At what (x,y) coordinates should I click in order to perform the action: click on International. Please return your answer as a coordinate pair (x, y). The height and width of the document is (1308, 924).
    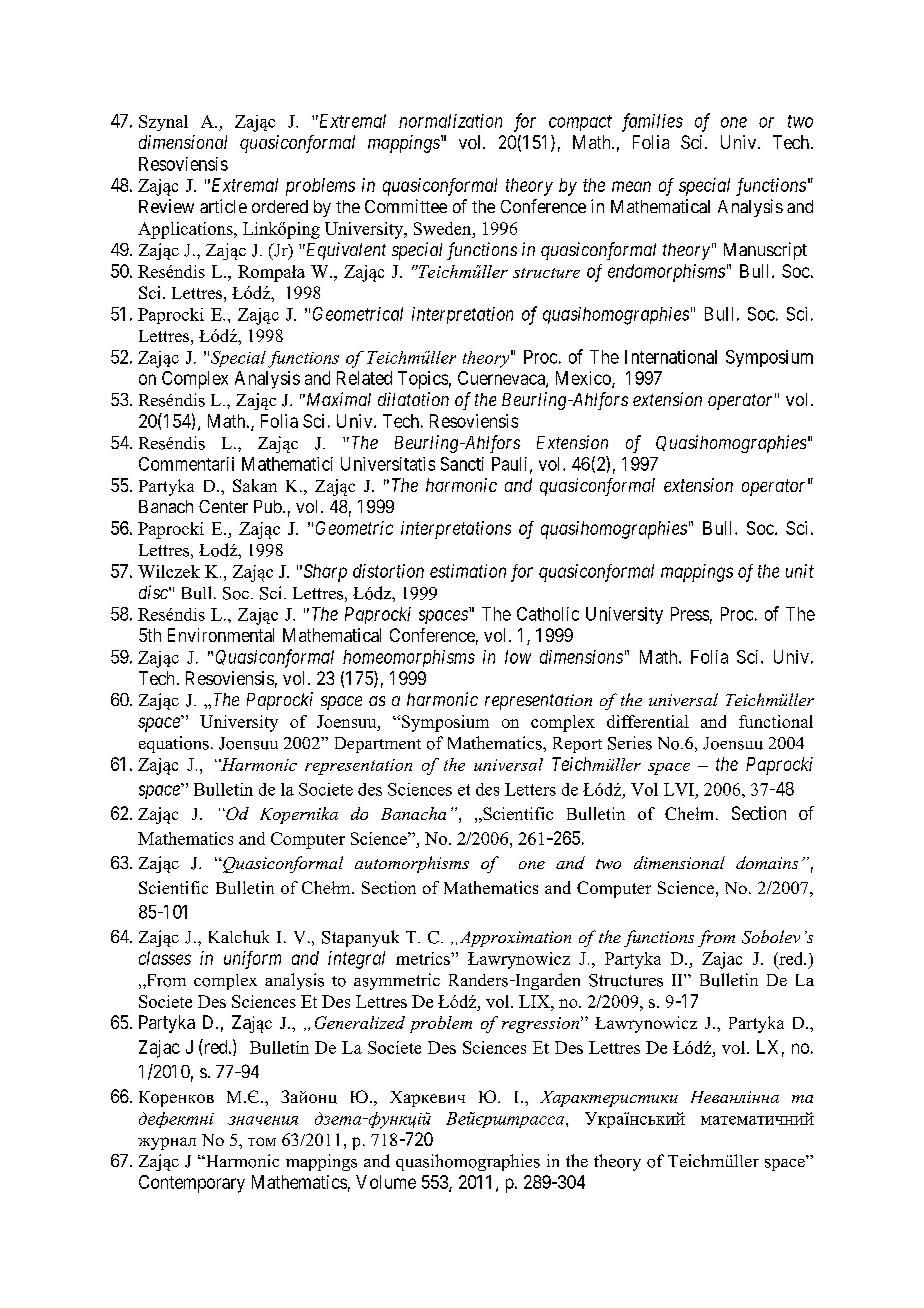
    Looking at the image, I should click on (671, 357).
